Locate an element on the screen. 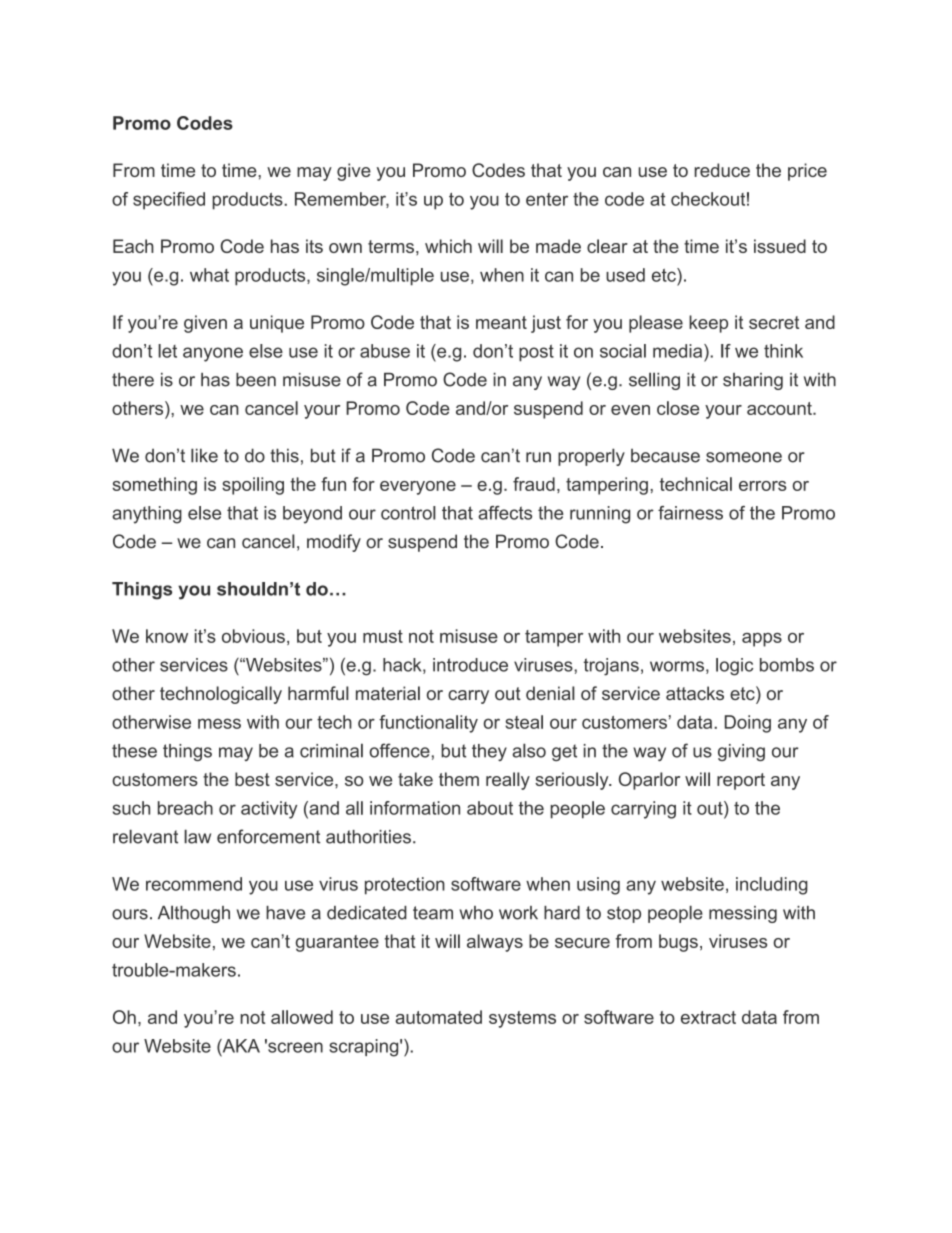  must is located at coordinates (383, 636).
